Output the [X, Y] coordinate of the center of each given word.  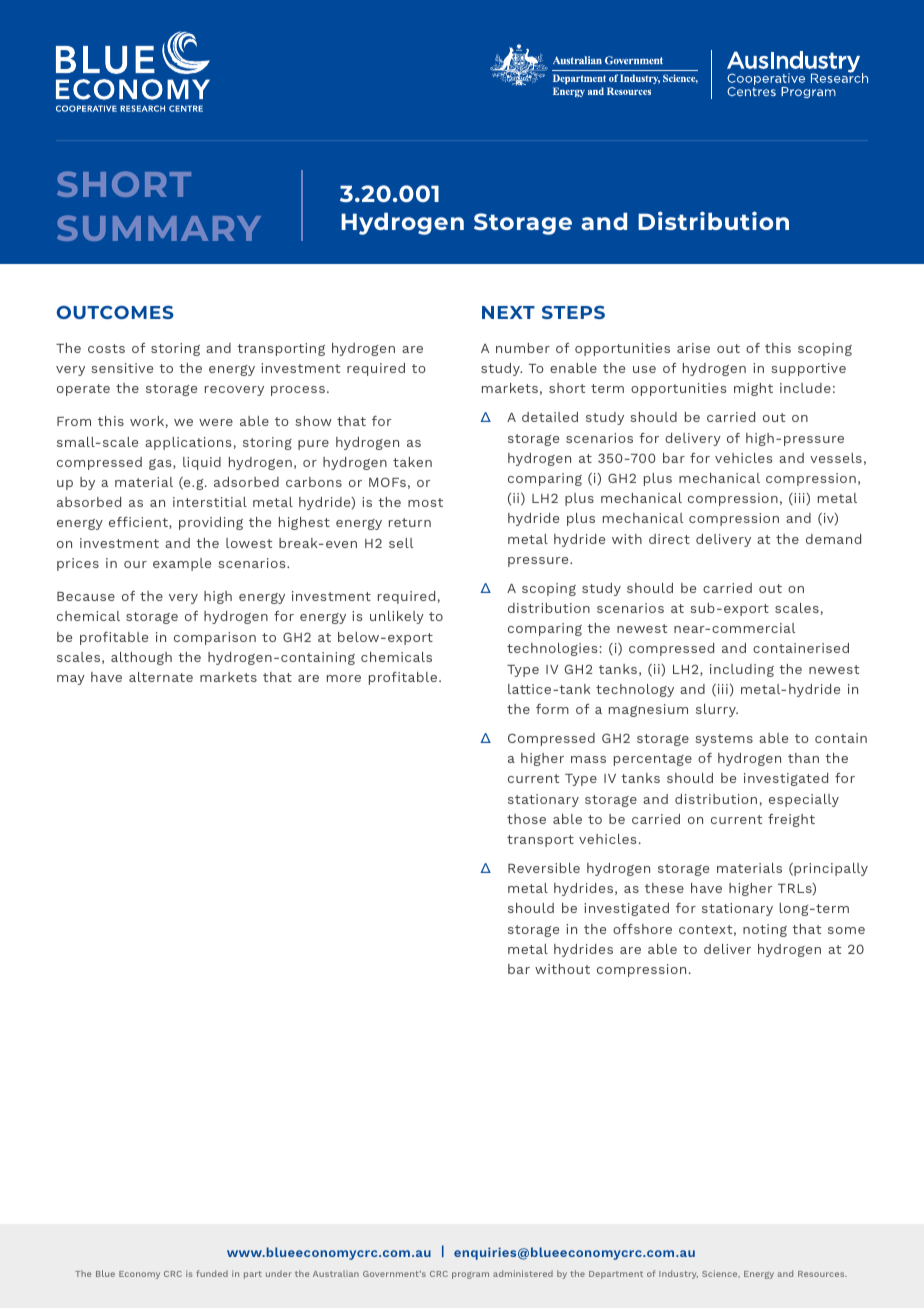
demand [833, 539]
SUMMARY [159, 228]
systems [724, 740]
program [470, 1275]
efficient [139, 523]
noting [765, 930]
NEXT [508, 312]
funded [212, 1273]
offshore [642, 929]
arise [693, 348]
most [425, 502]
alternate [161, 677]
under [279, 1273]
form [552, 709]
